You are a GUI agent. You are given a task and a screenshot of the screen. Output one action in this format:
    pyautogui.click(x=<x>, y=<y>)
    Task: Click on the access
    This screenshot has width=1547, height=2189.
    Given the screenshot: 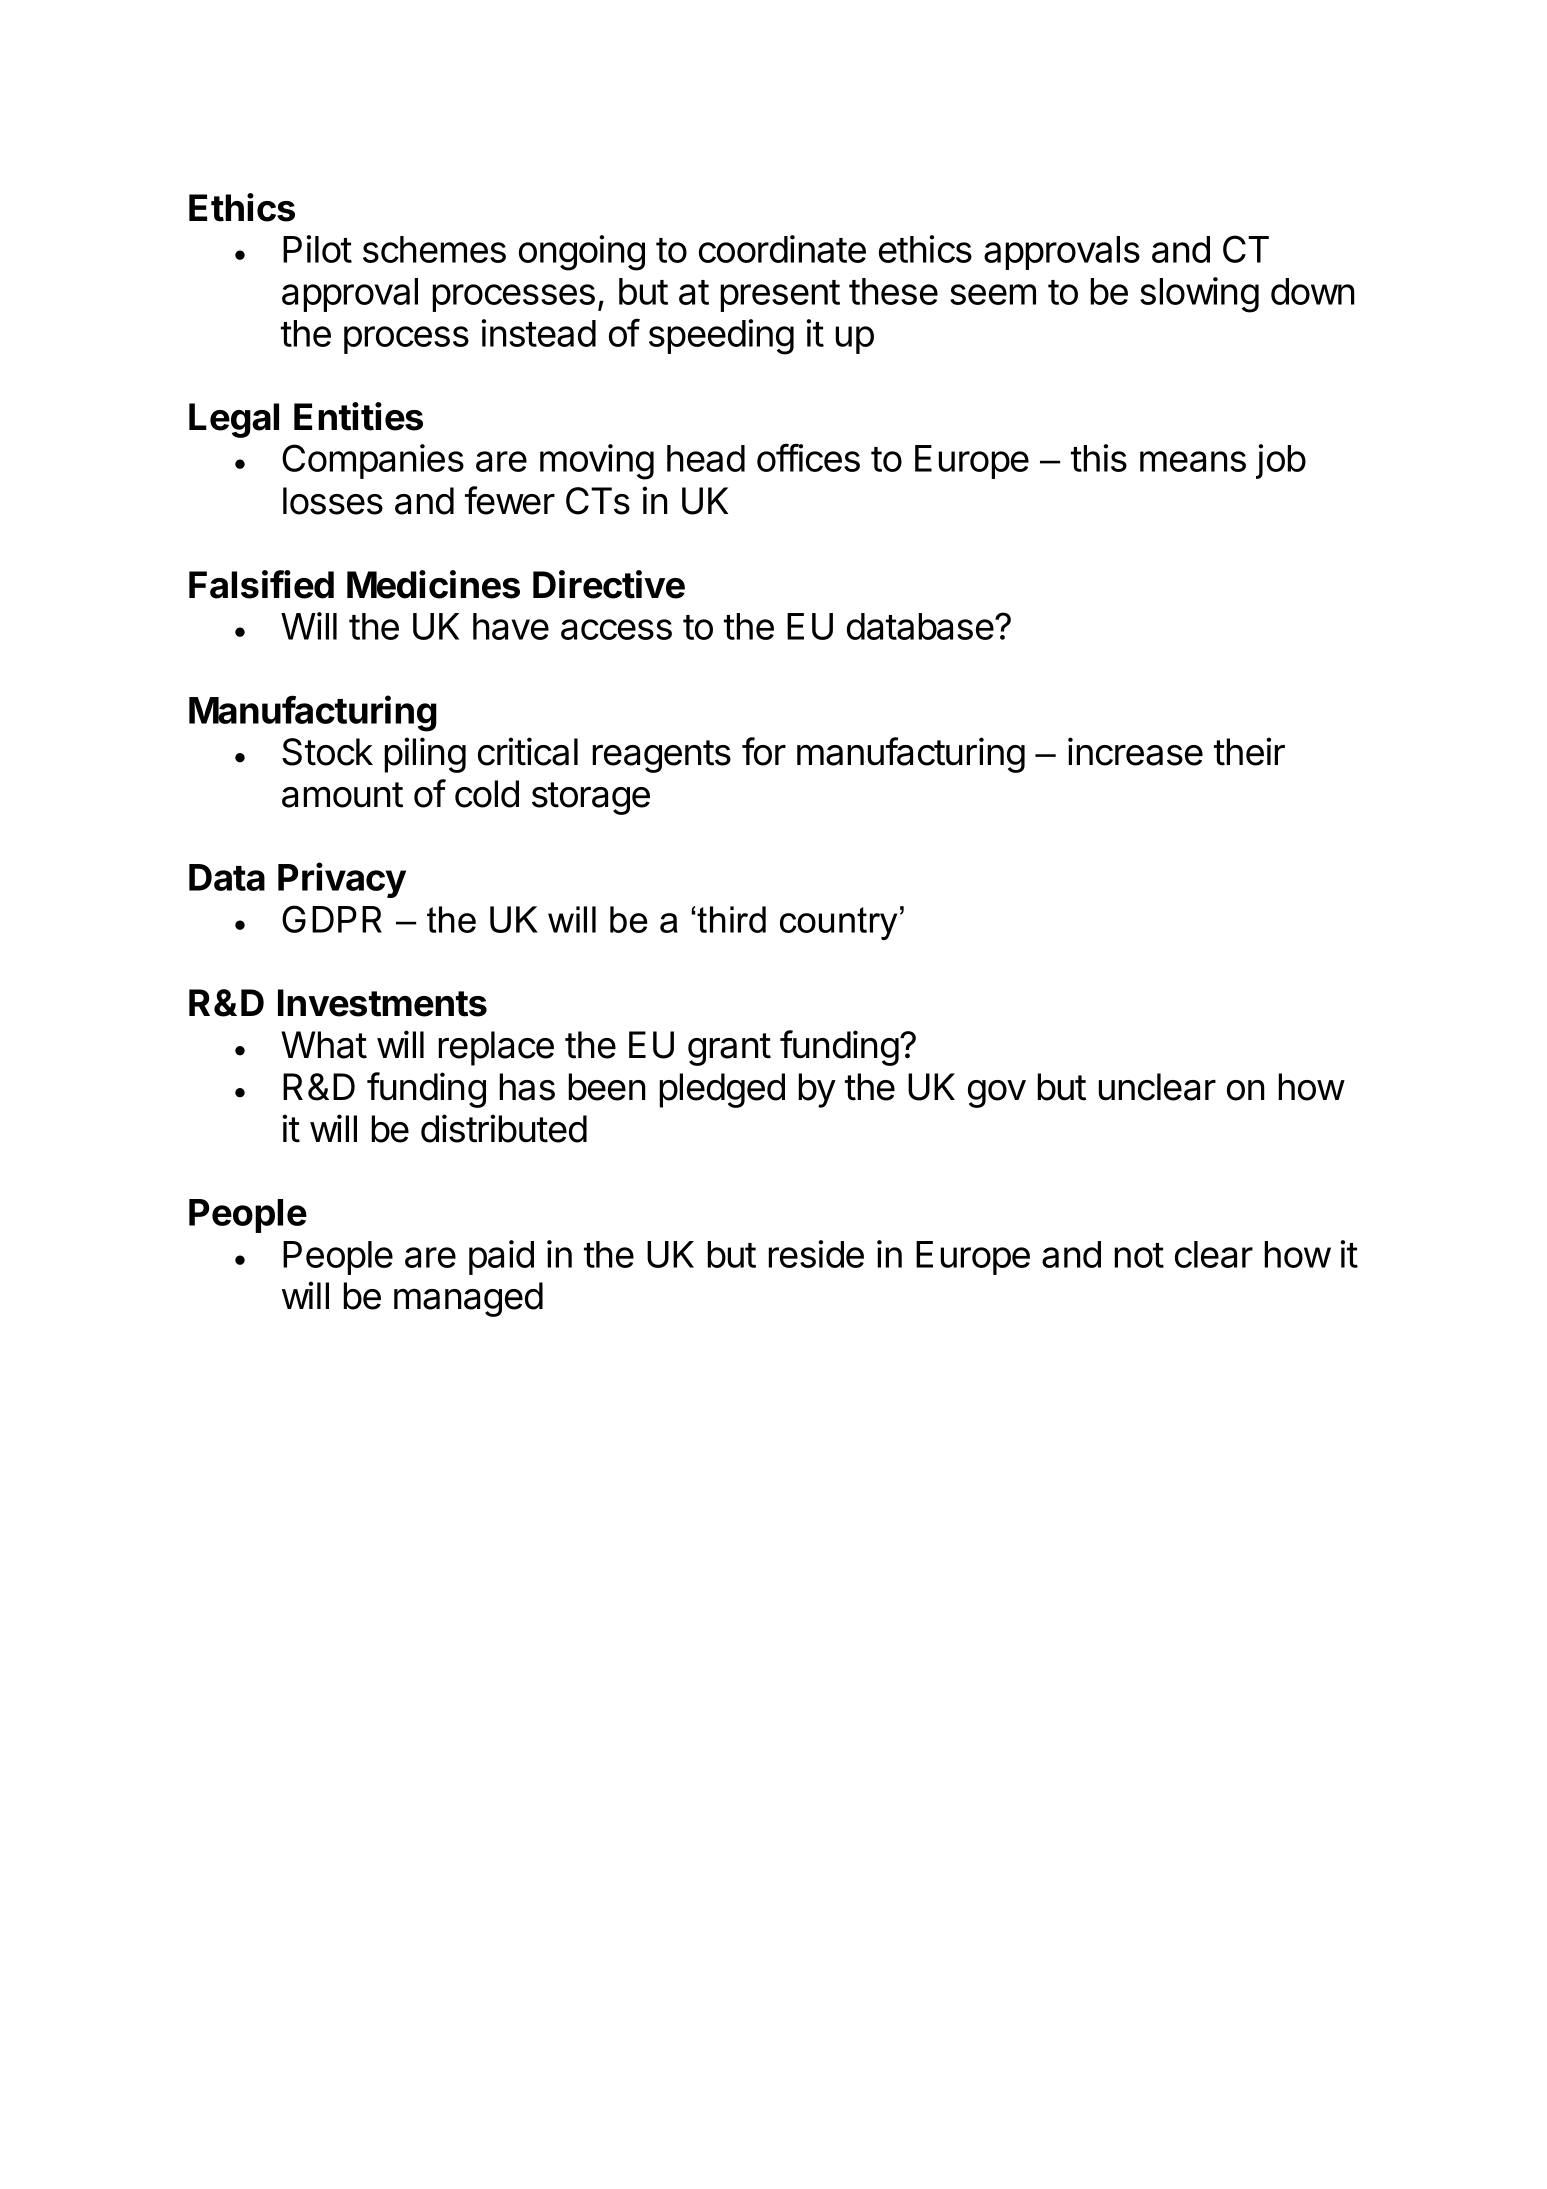 What is the action you would take?
    pyautogui.click(x=616, y=629)
